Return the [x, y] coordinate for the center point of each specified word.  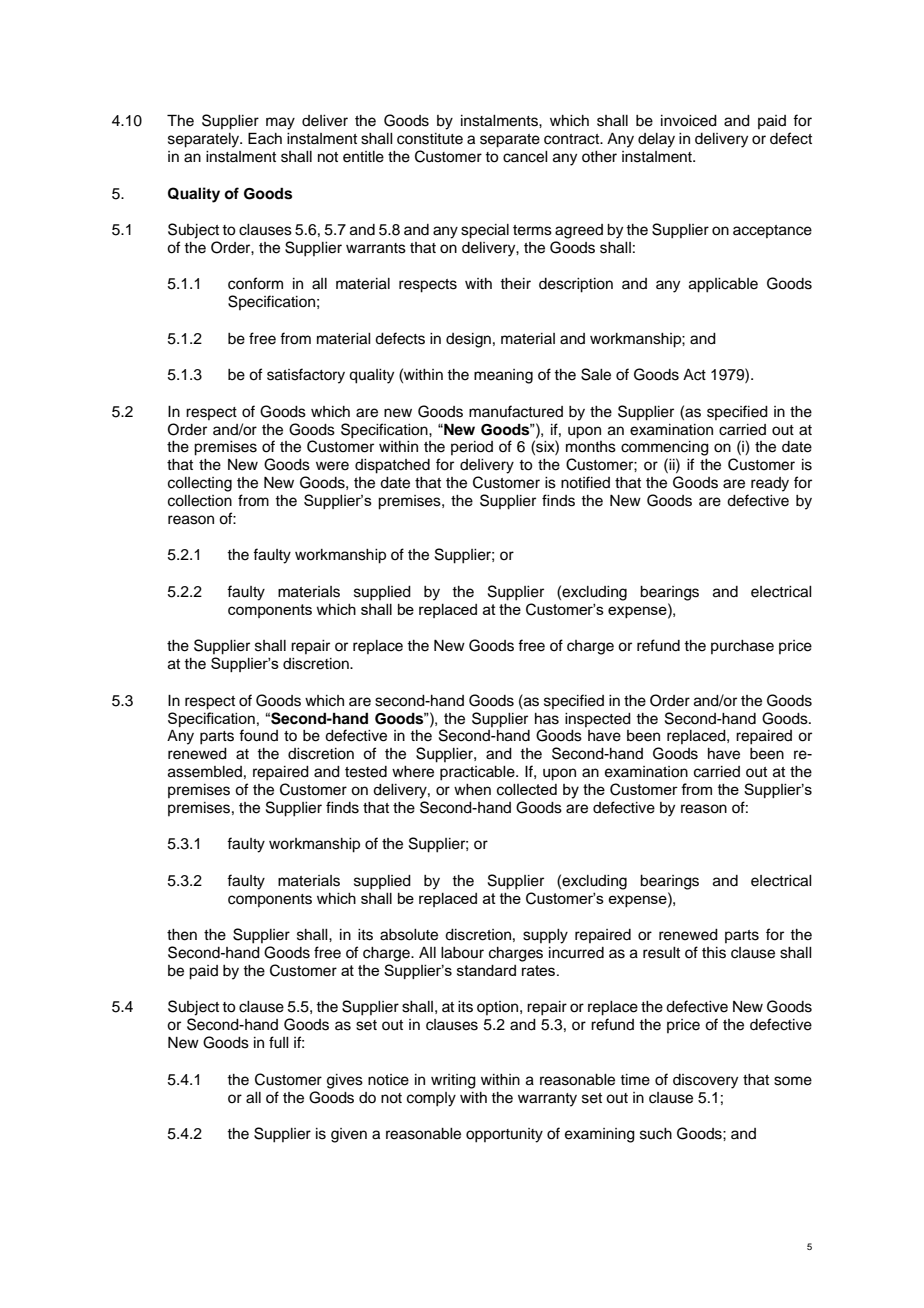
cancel [525, 157]
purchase [742, 647]
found [258, 735]
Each [265, 138]
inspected [598, 720]
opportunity [504, 1135]
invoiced [689, 121]
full [279, 1042]
